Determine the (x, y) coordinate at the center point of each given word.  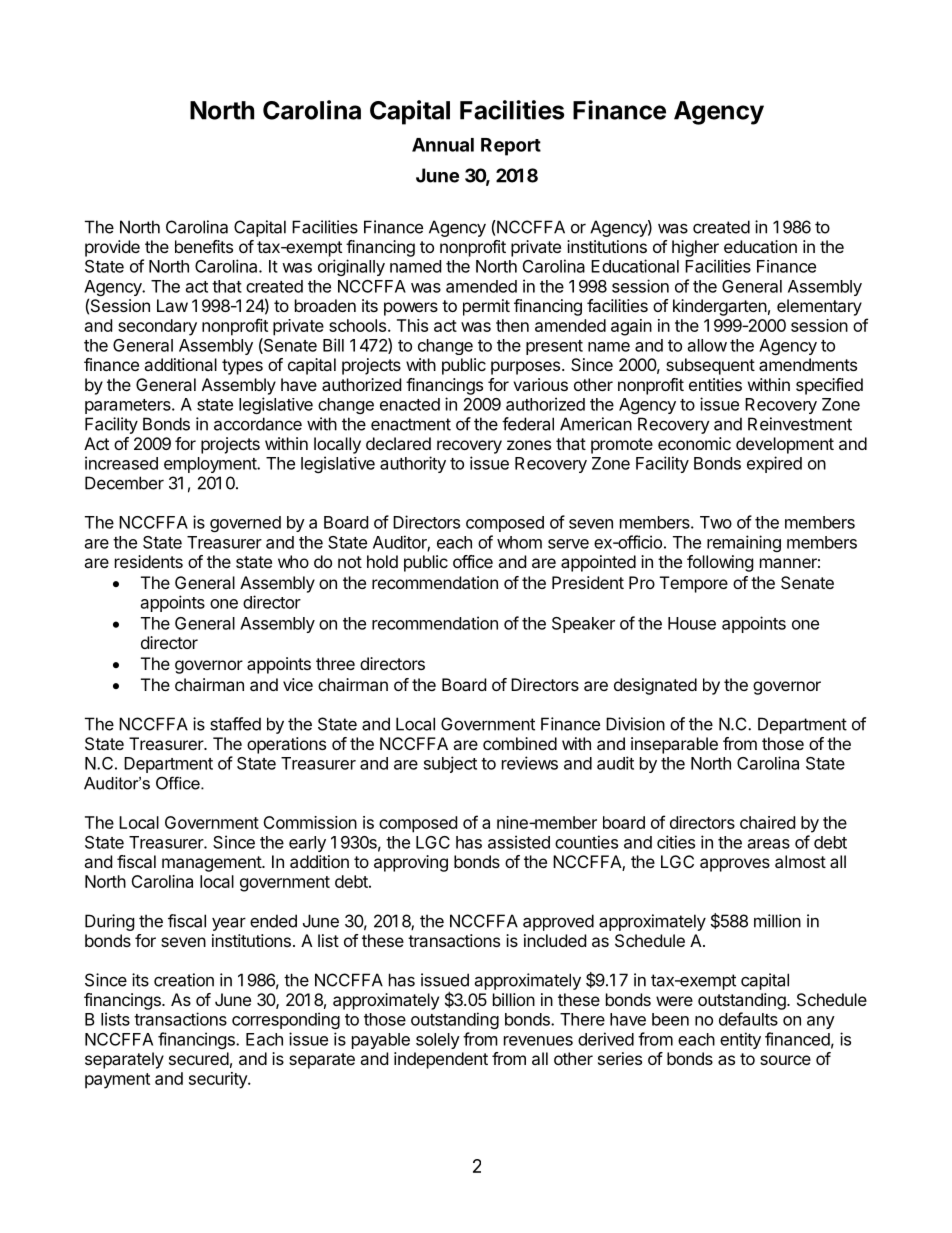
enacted (410, 404)
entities (715, 384)
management (212, 864)
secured (199, 1058)
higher (695, 248)
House (692, 623)
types (242, 367)
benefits (204, 246)
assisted (519, 842)
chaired (767, 822)
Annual (443, 145)
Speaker (583, 625)
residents (149, 561)
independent (441, 1060)
